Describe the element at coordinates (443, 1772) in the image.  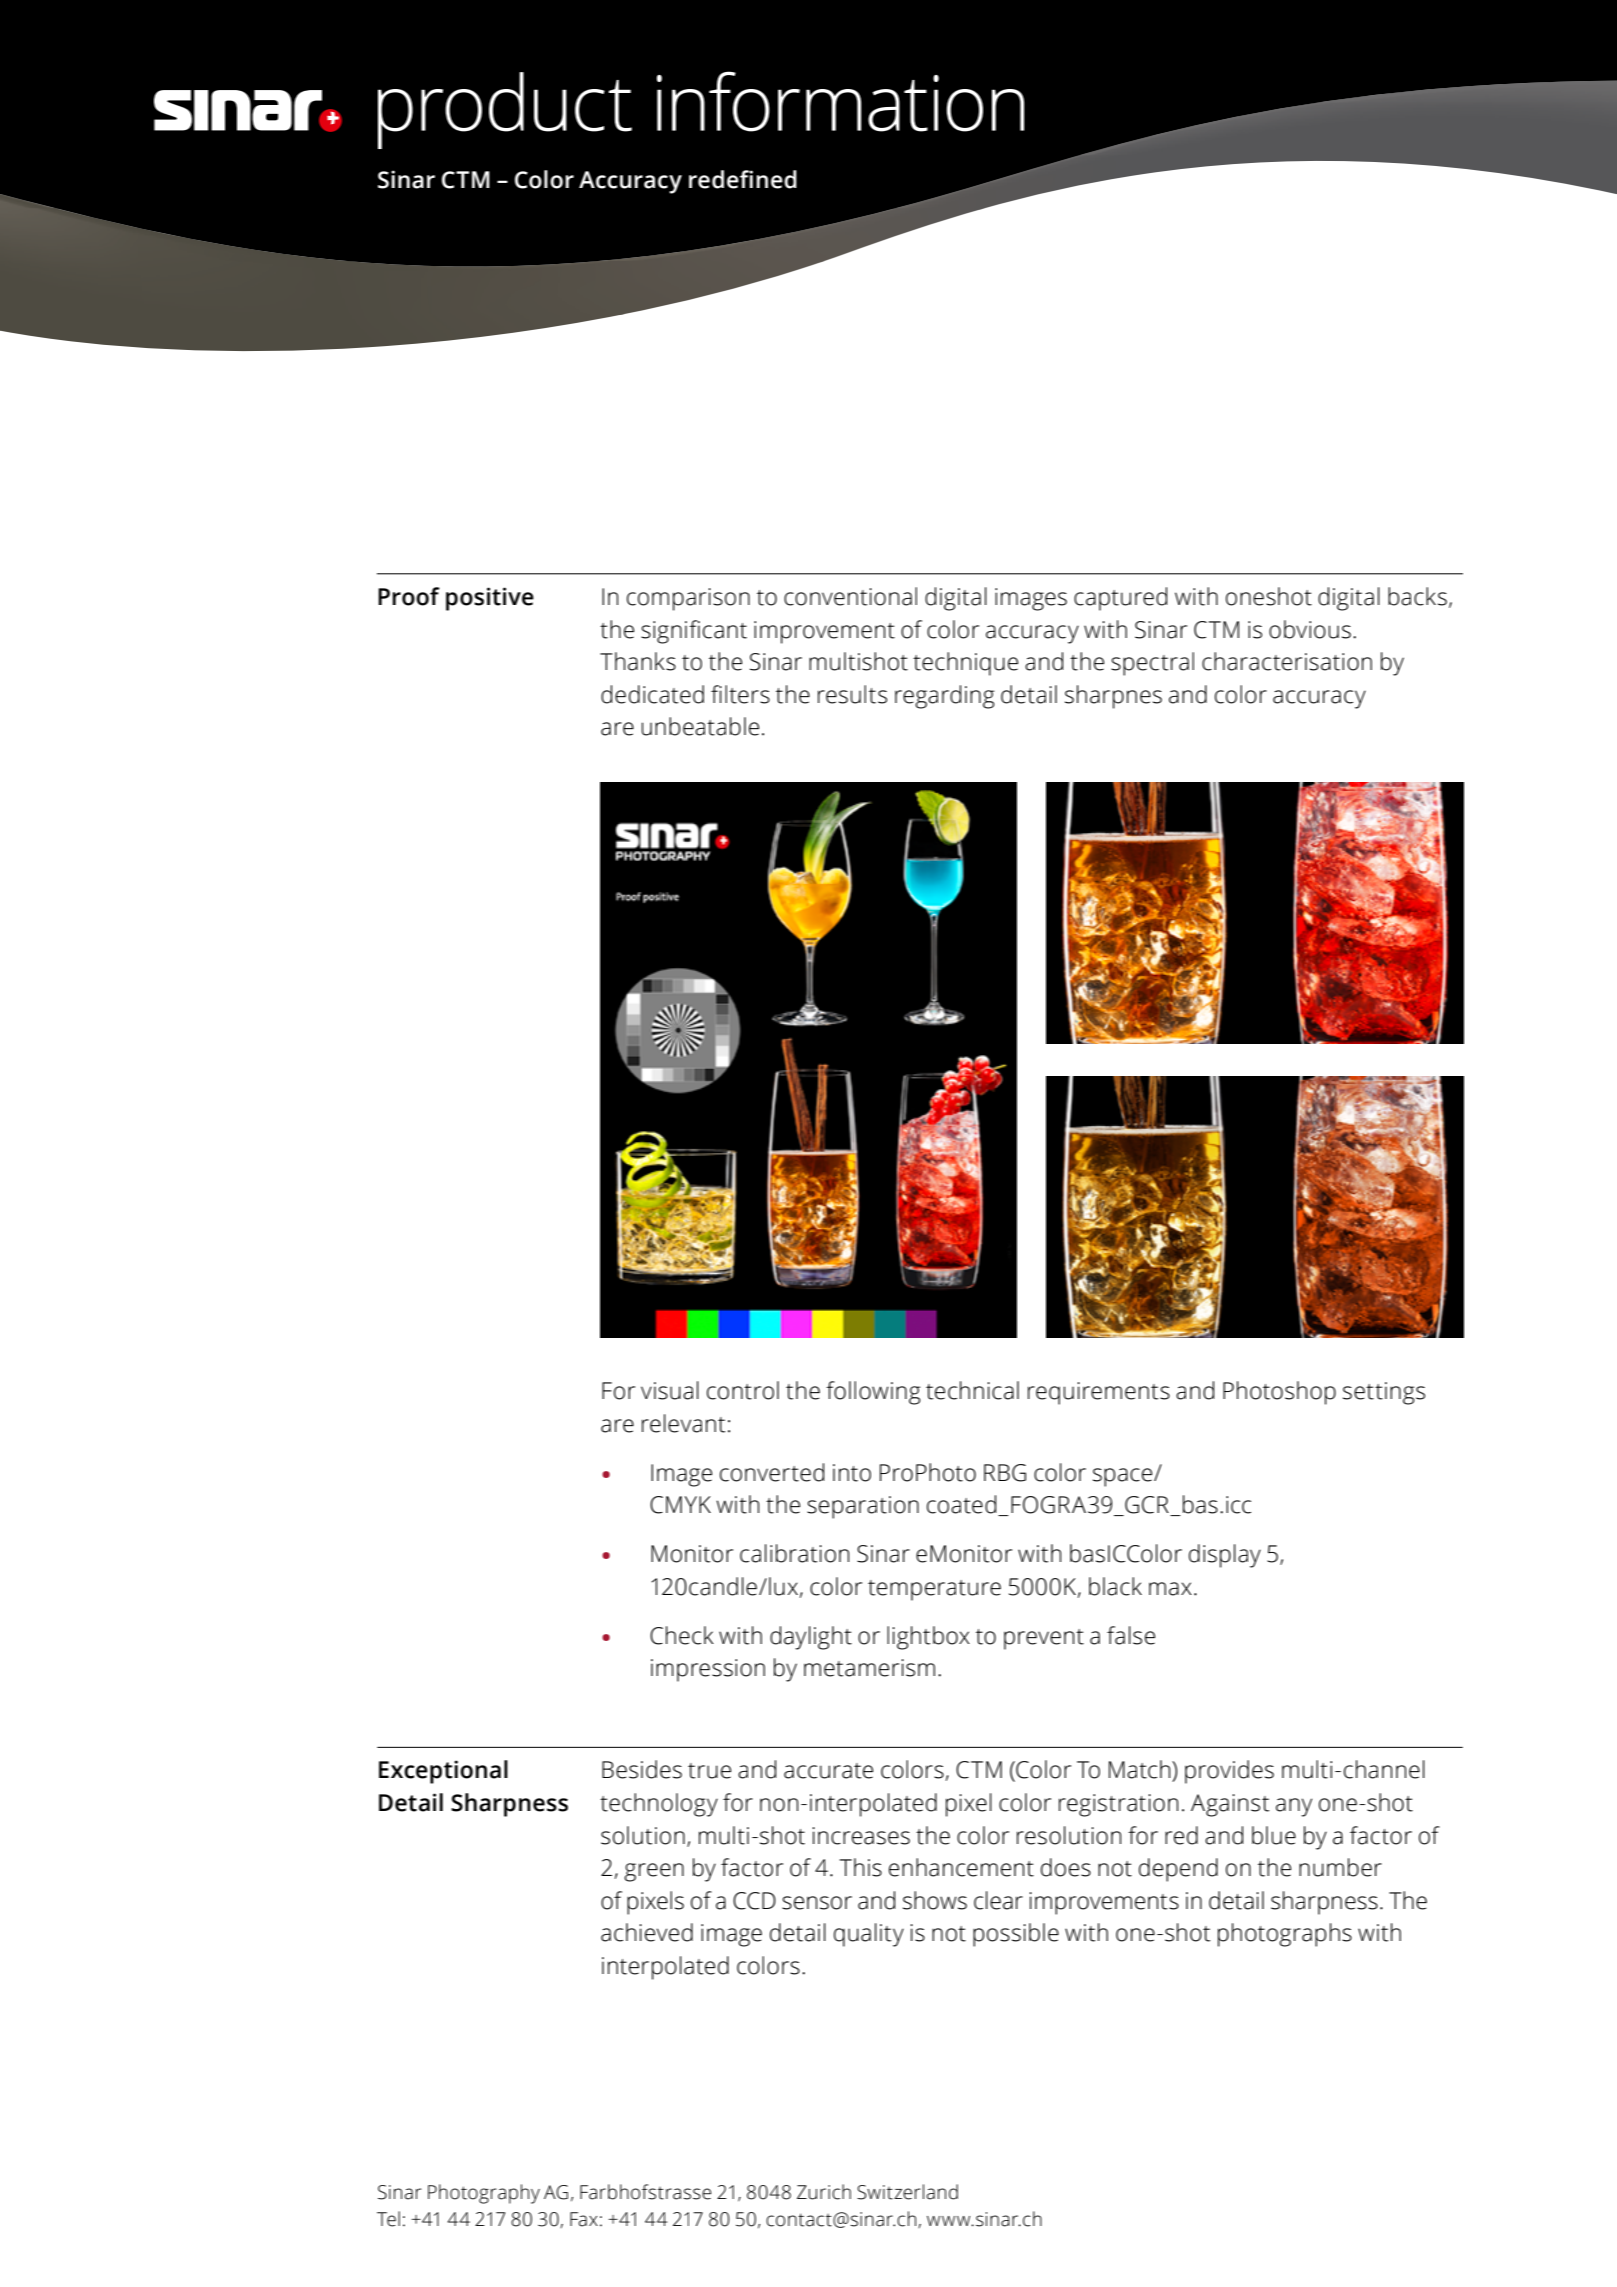
I see `Exceptional` at that location.
